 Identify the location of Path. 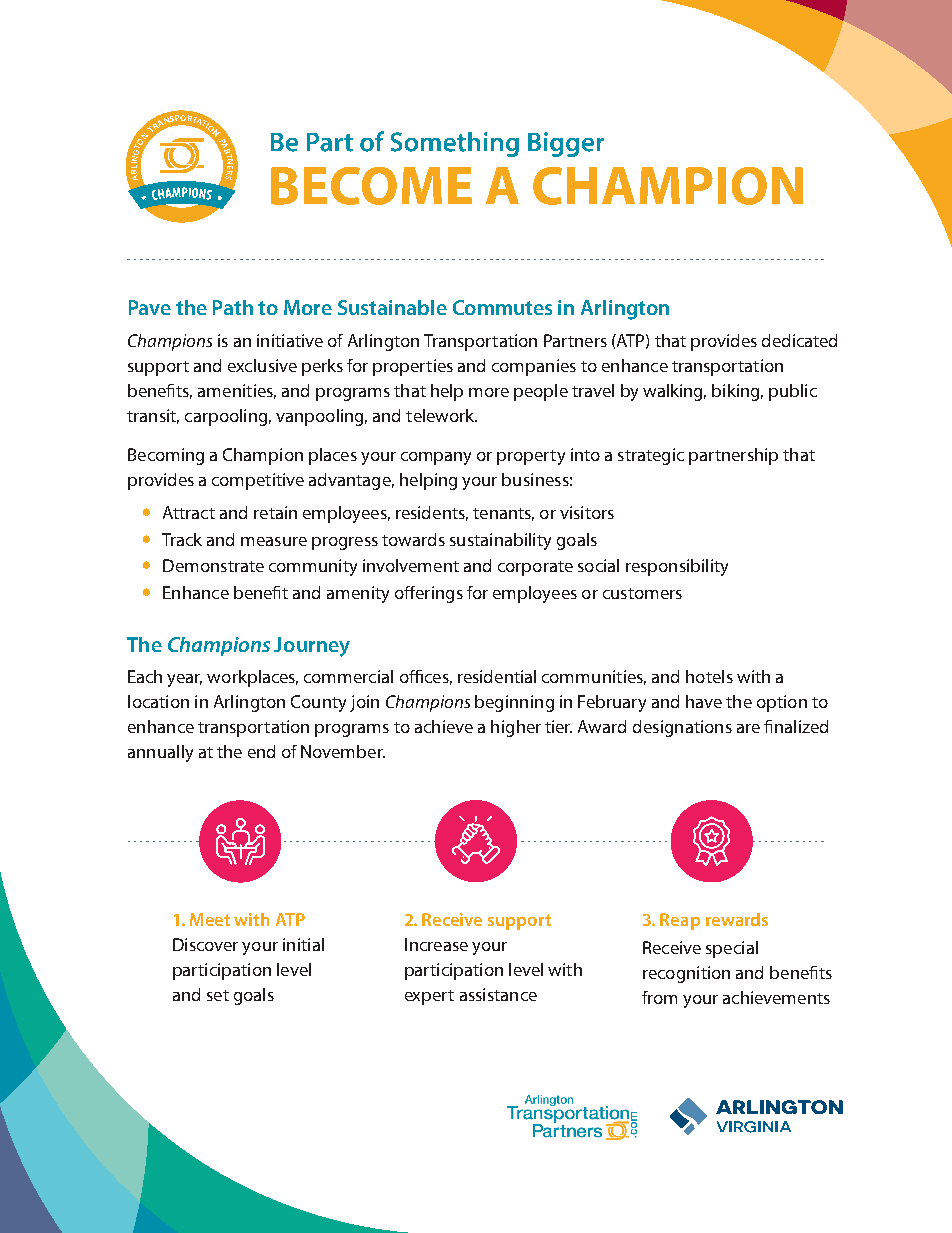
(233, 307).
